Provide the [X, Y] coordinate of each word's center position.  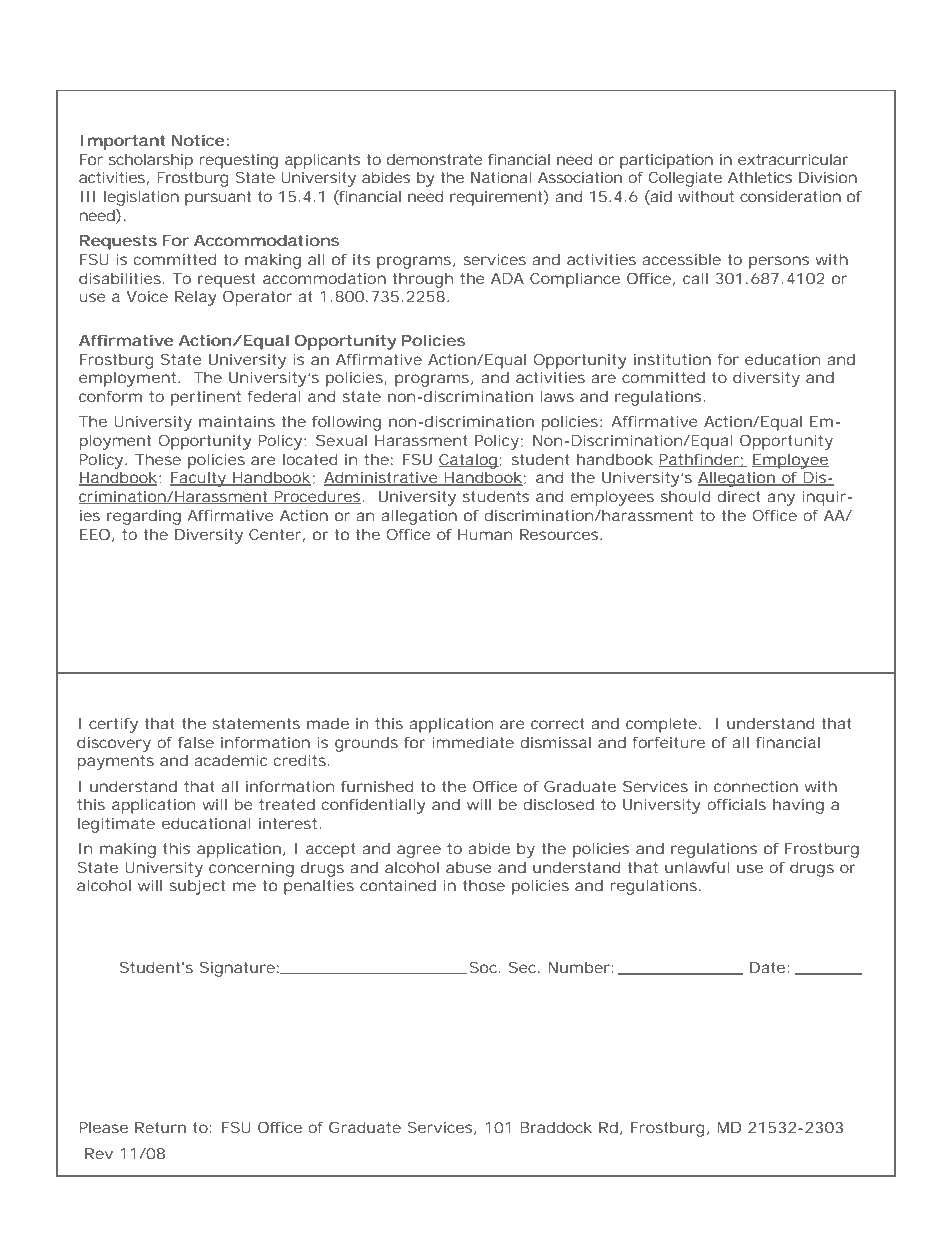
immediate [473, 742]
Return [160, 1127]
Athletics [760, 177]
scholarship [151, 161]
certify [113, 725]
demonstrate [435, 159]
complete [661, 725]
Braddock [556, 1127]
